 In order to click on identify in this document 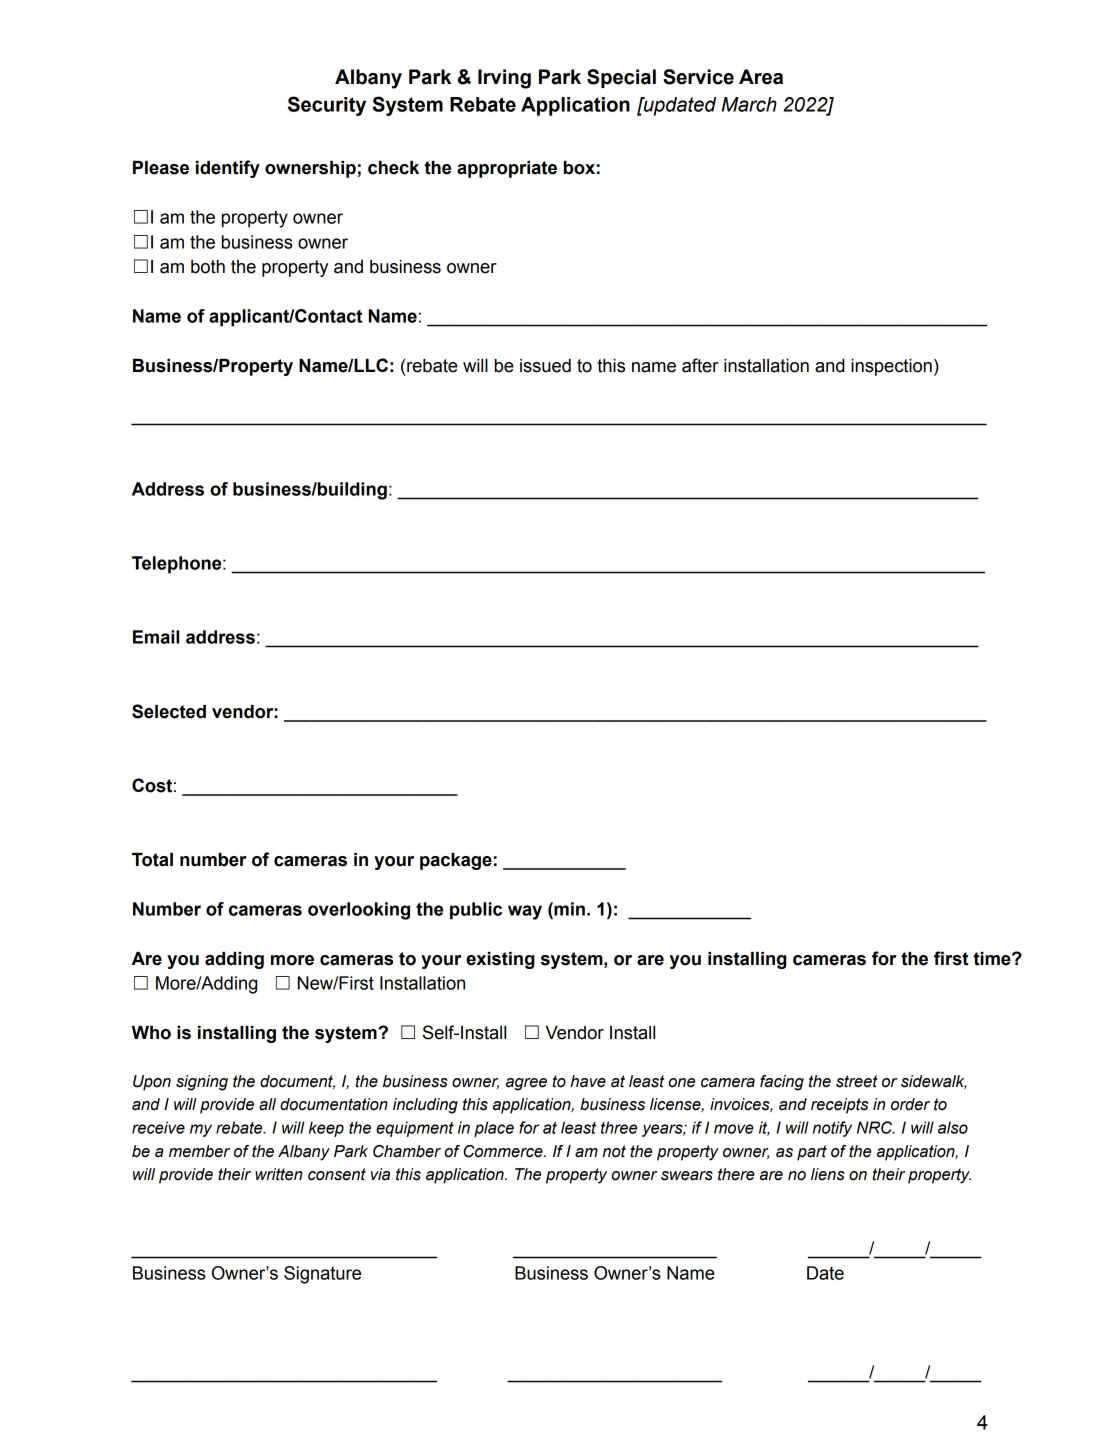, I will do `click(228, 169)`.
